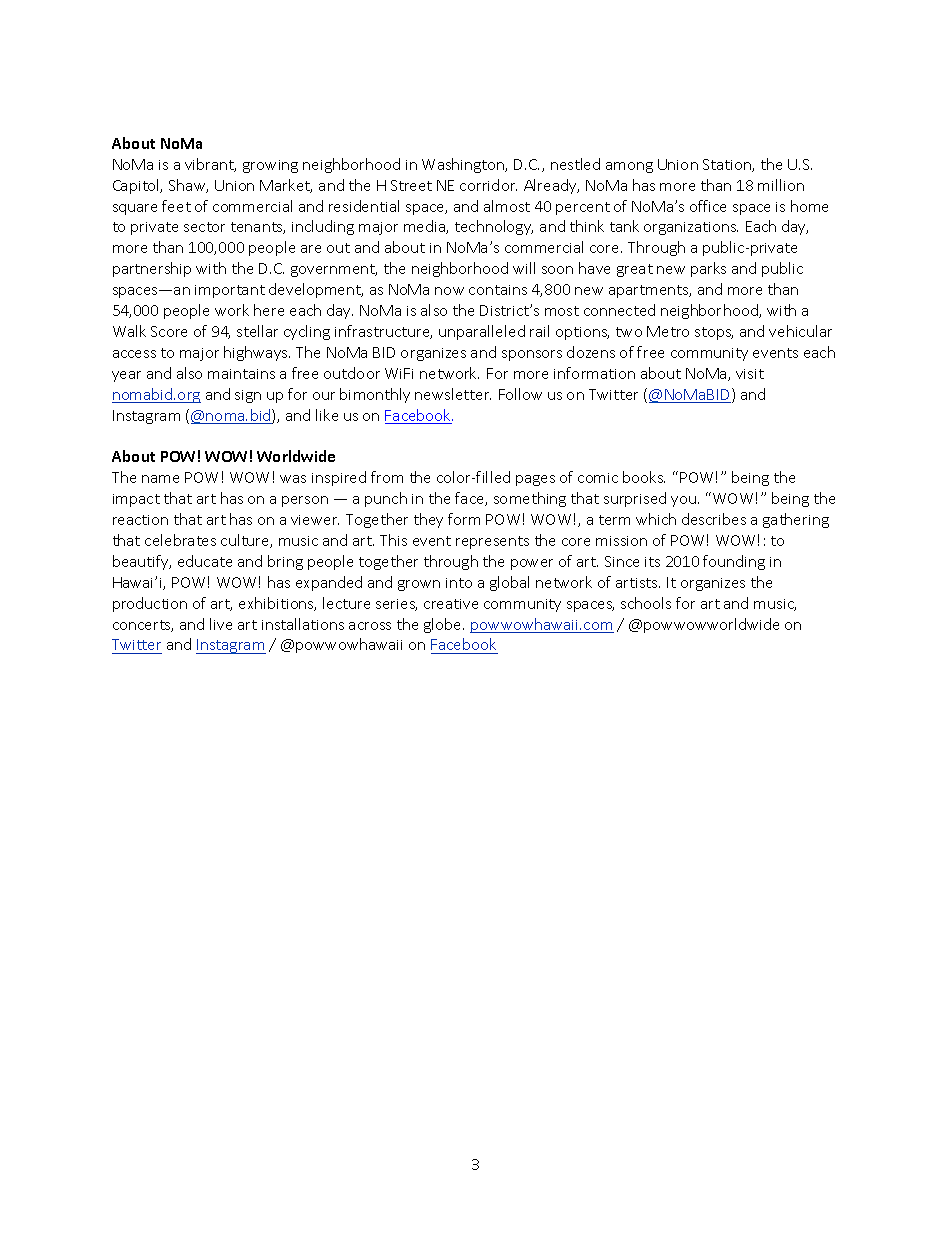  I want to click on stellar, so click(257, 331).
